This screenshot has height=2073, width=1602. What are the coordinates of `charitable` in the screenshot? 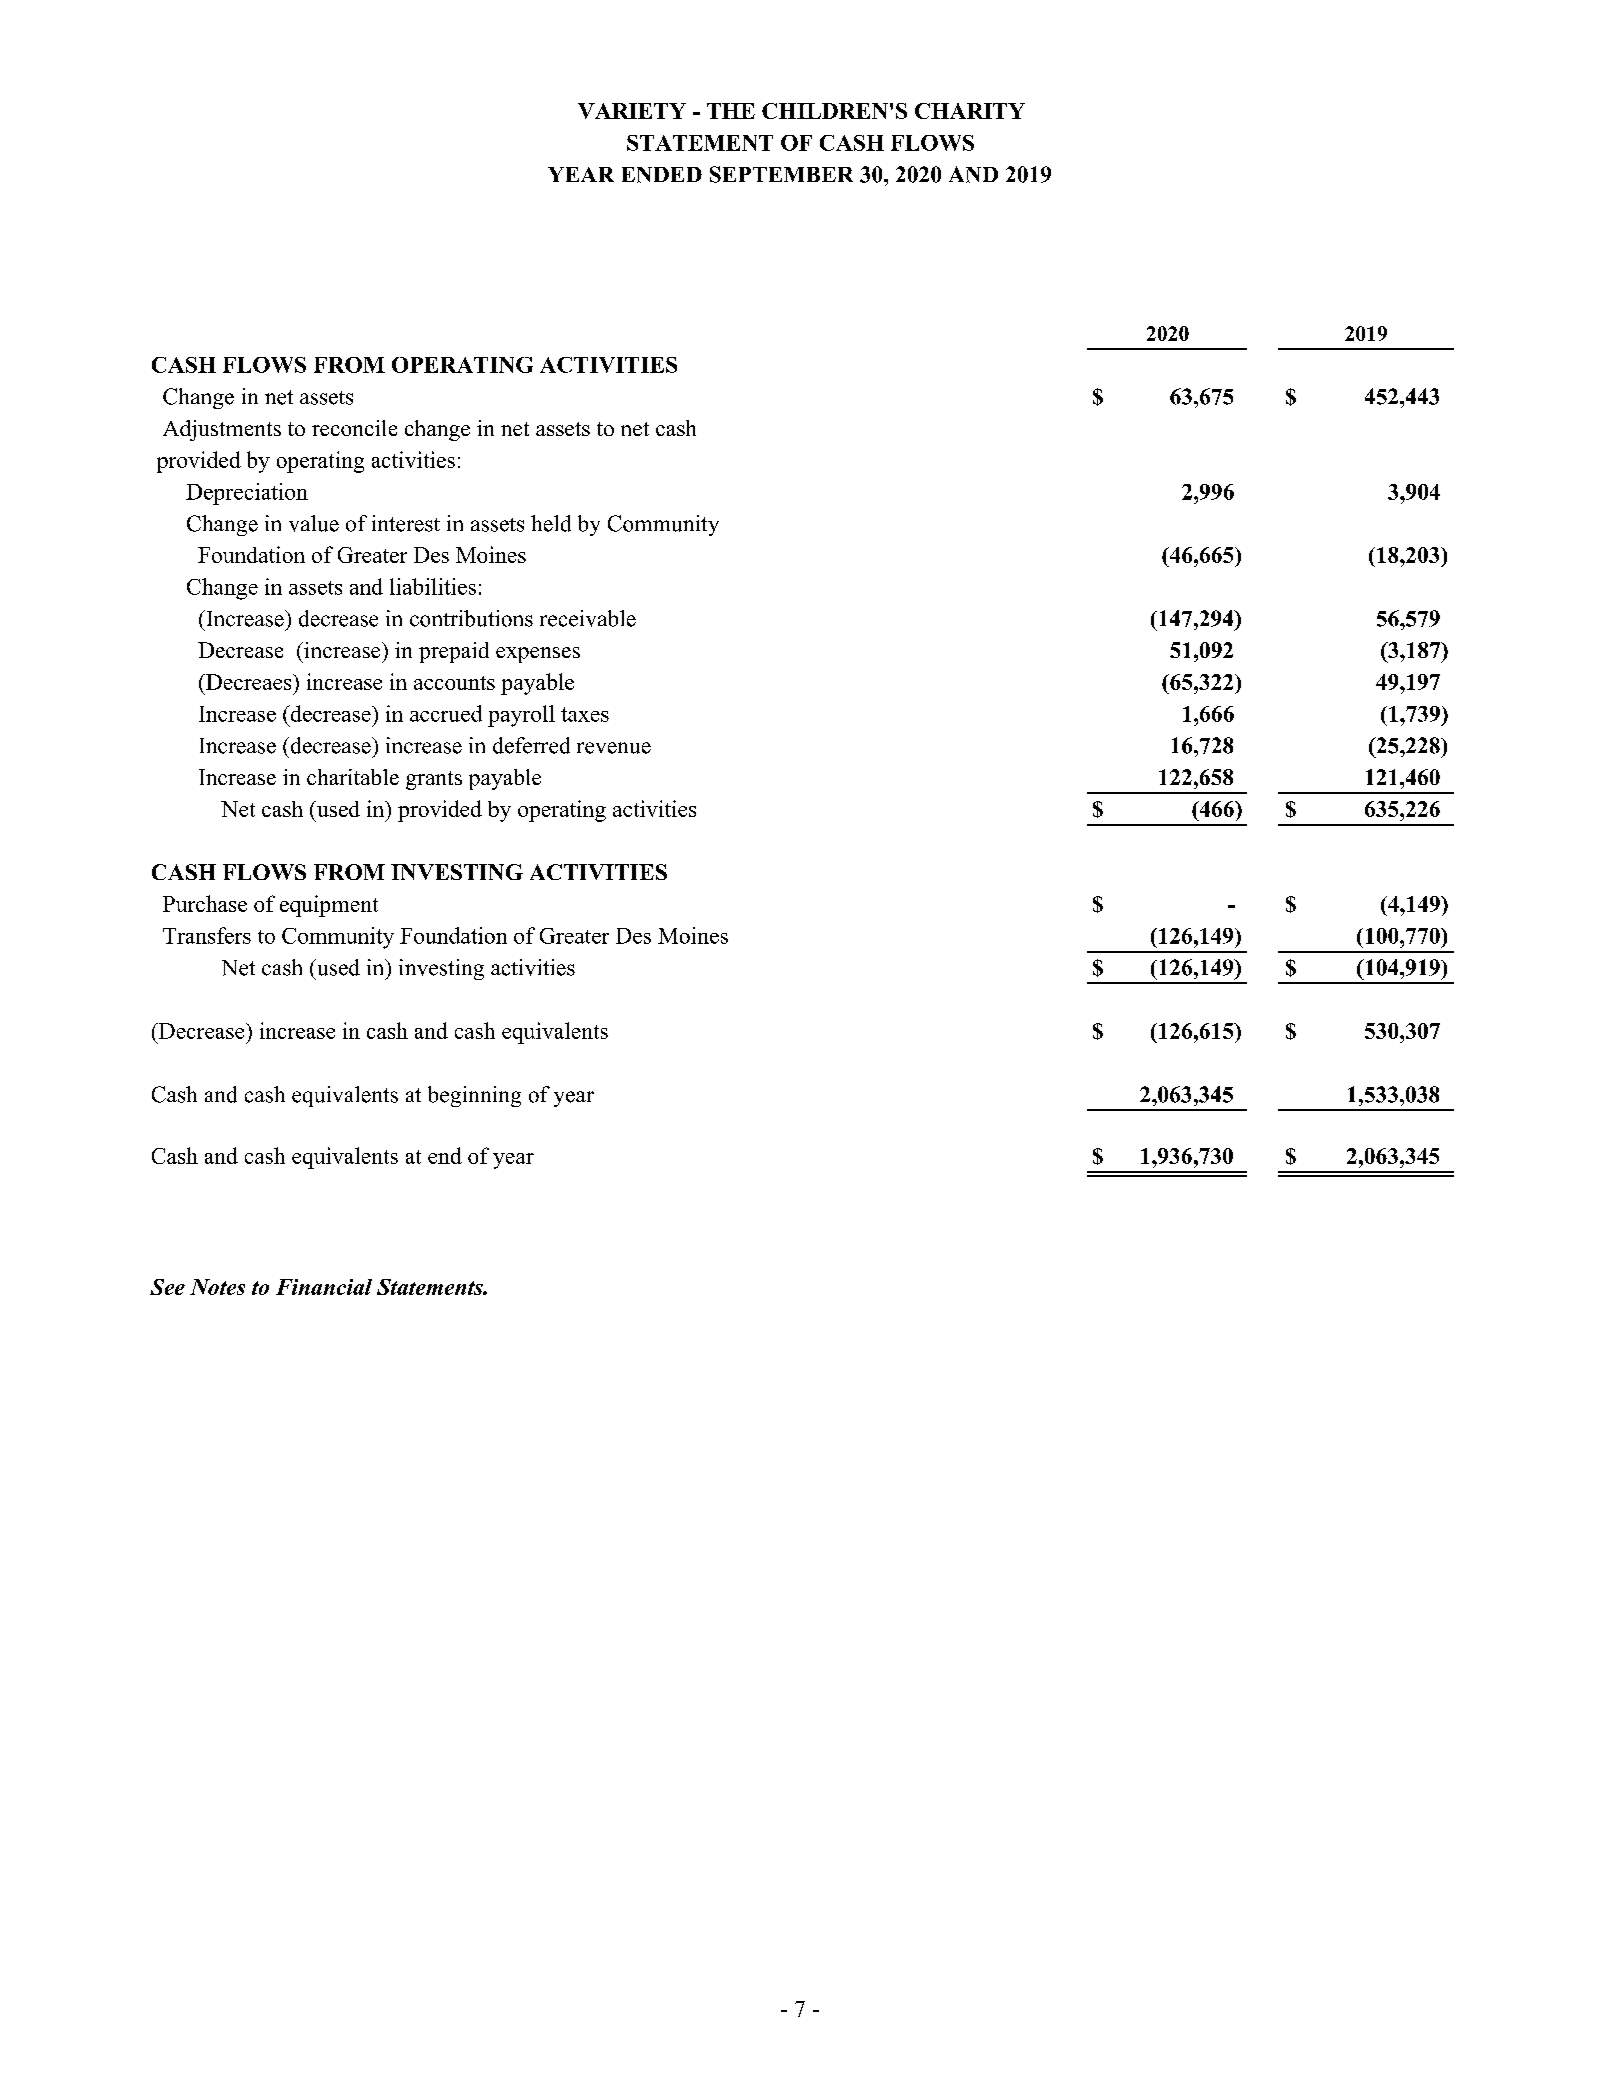 It's located at (353, 777).
